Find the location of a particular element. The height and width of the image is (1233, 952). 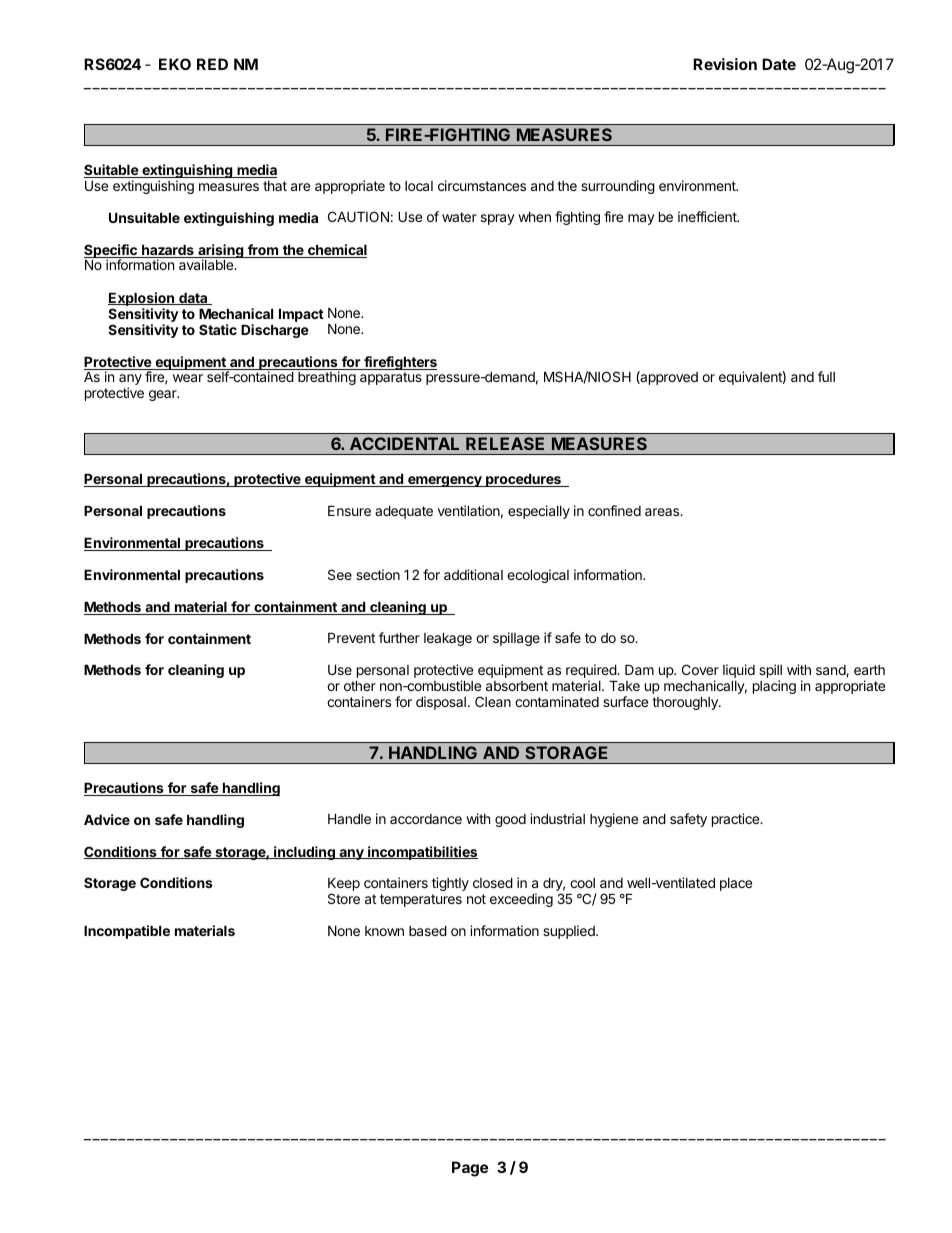

based is located at coordinates (428, 931).
